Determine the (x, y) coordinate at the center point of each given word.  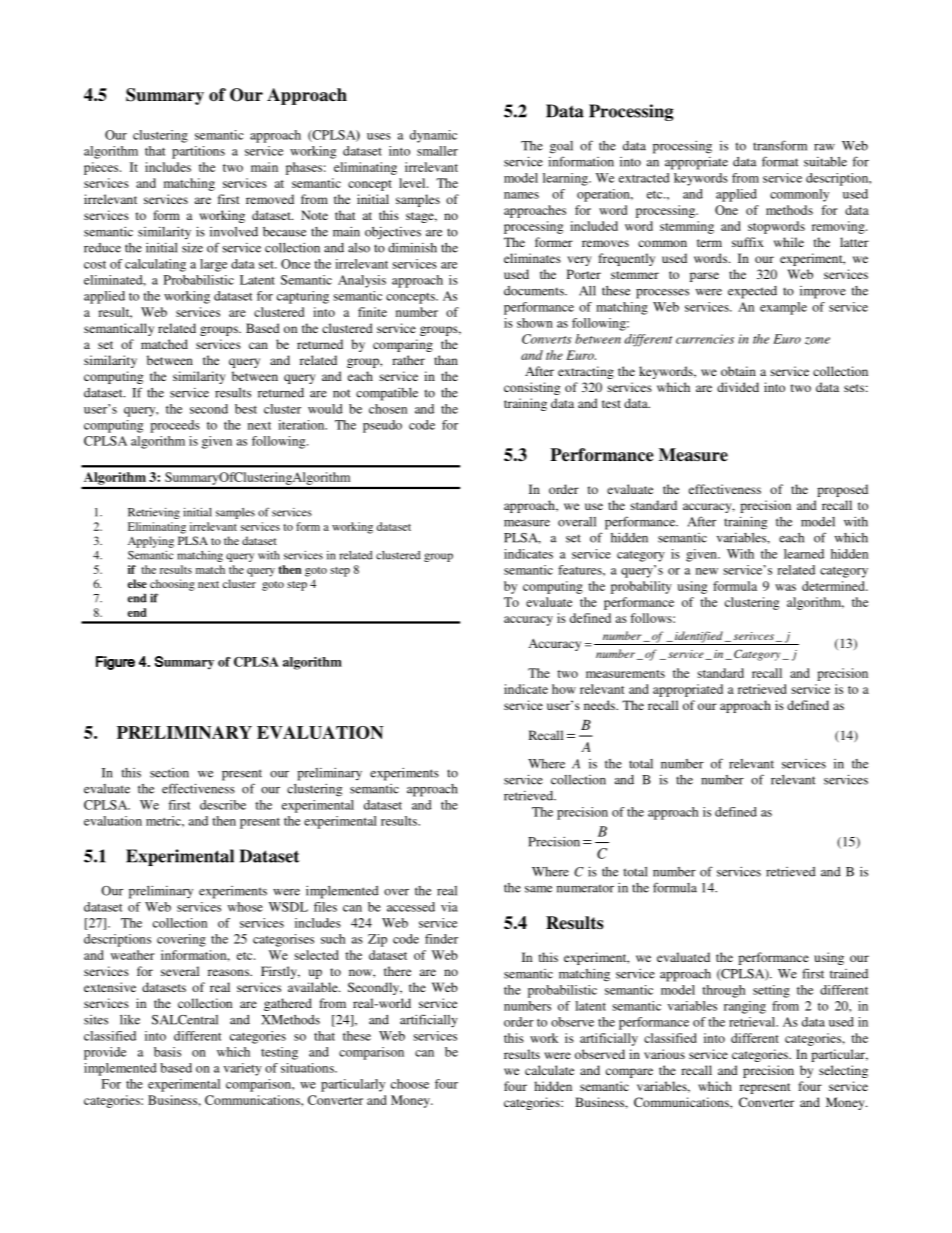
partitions (198, 152)
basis (167, 1052)
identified (699, 638)
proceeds (175, 426)
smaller (437, 151)
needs (600, 705)
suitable (825, 162)
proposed (842, 490)
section (169, 773)
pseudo (382, 426)
